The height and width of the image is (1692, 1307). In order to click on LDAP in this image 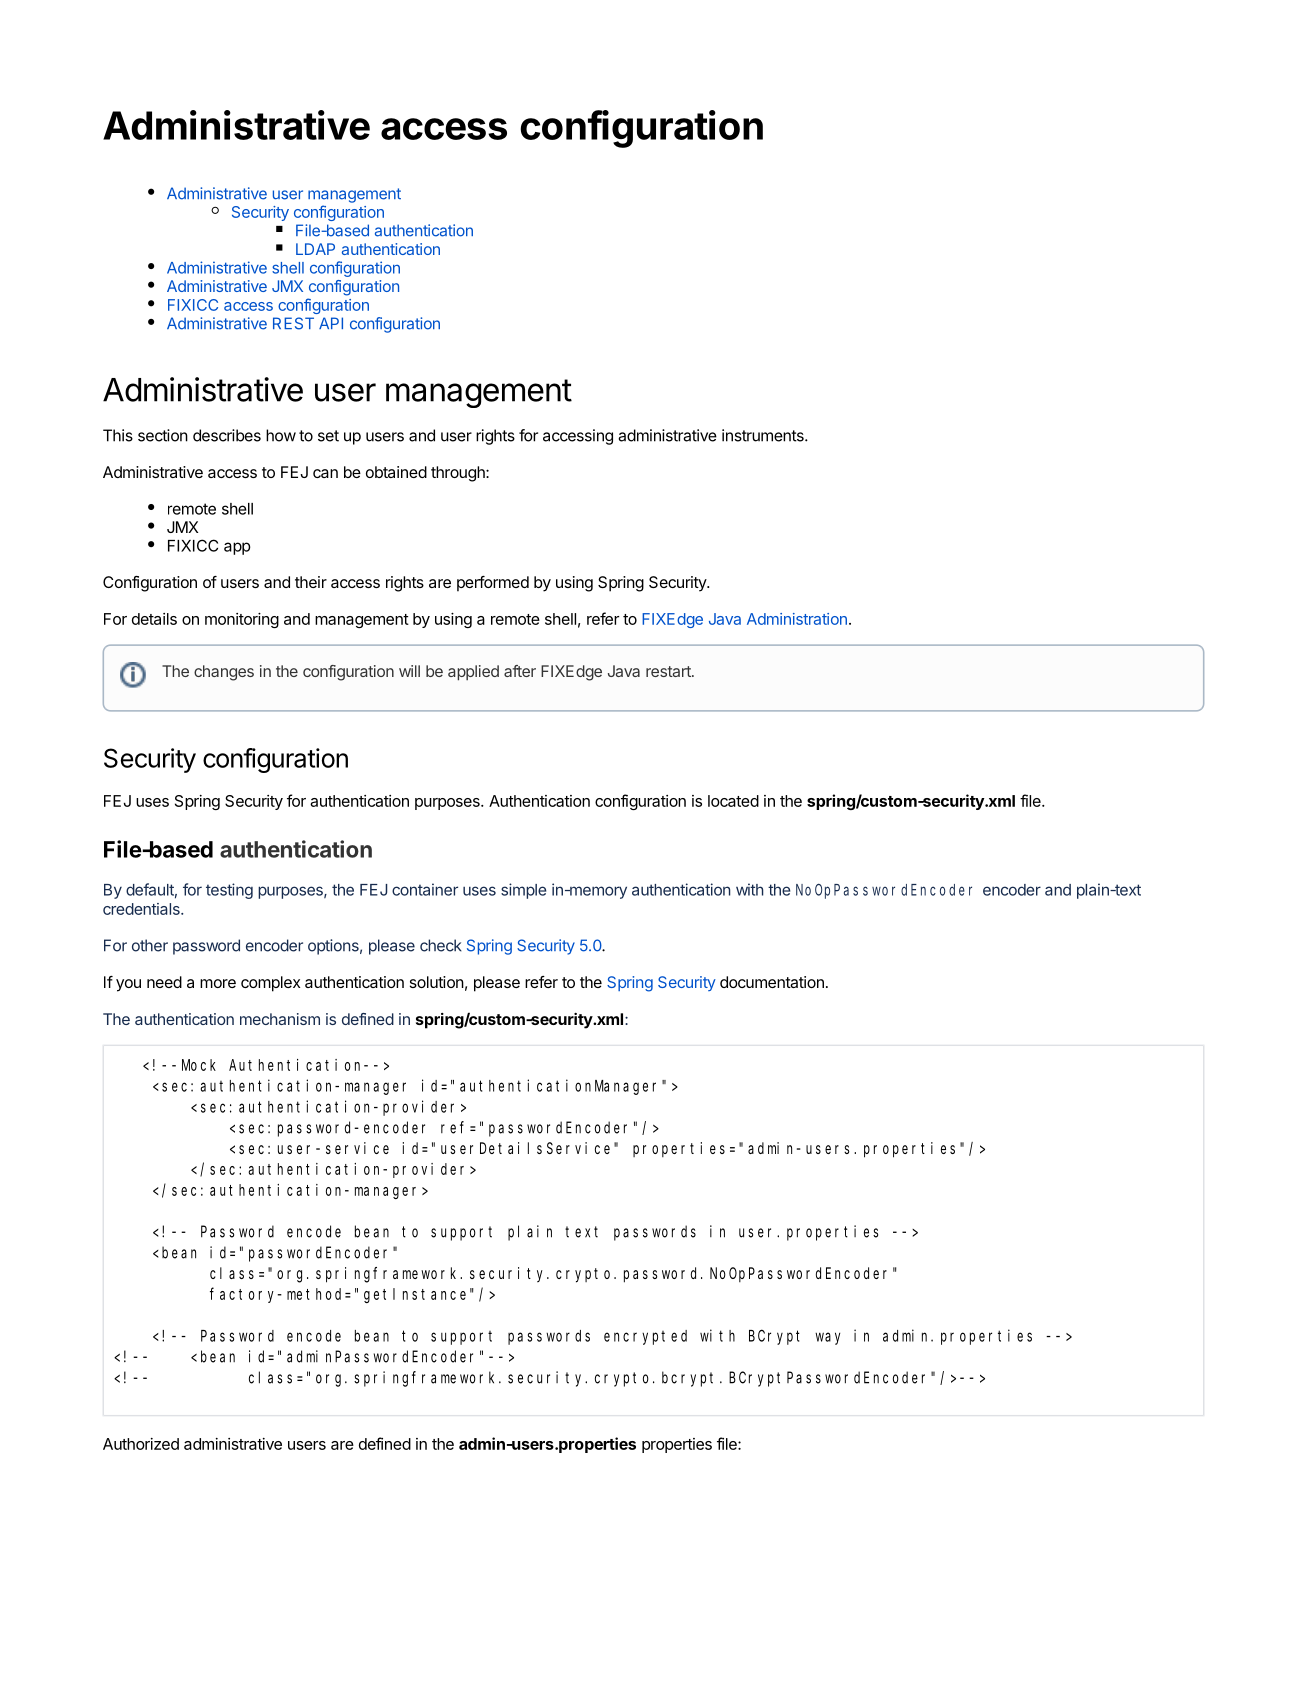, I will do `click(315, 249)`.
